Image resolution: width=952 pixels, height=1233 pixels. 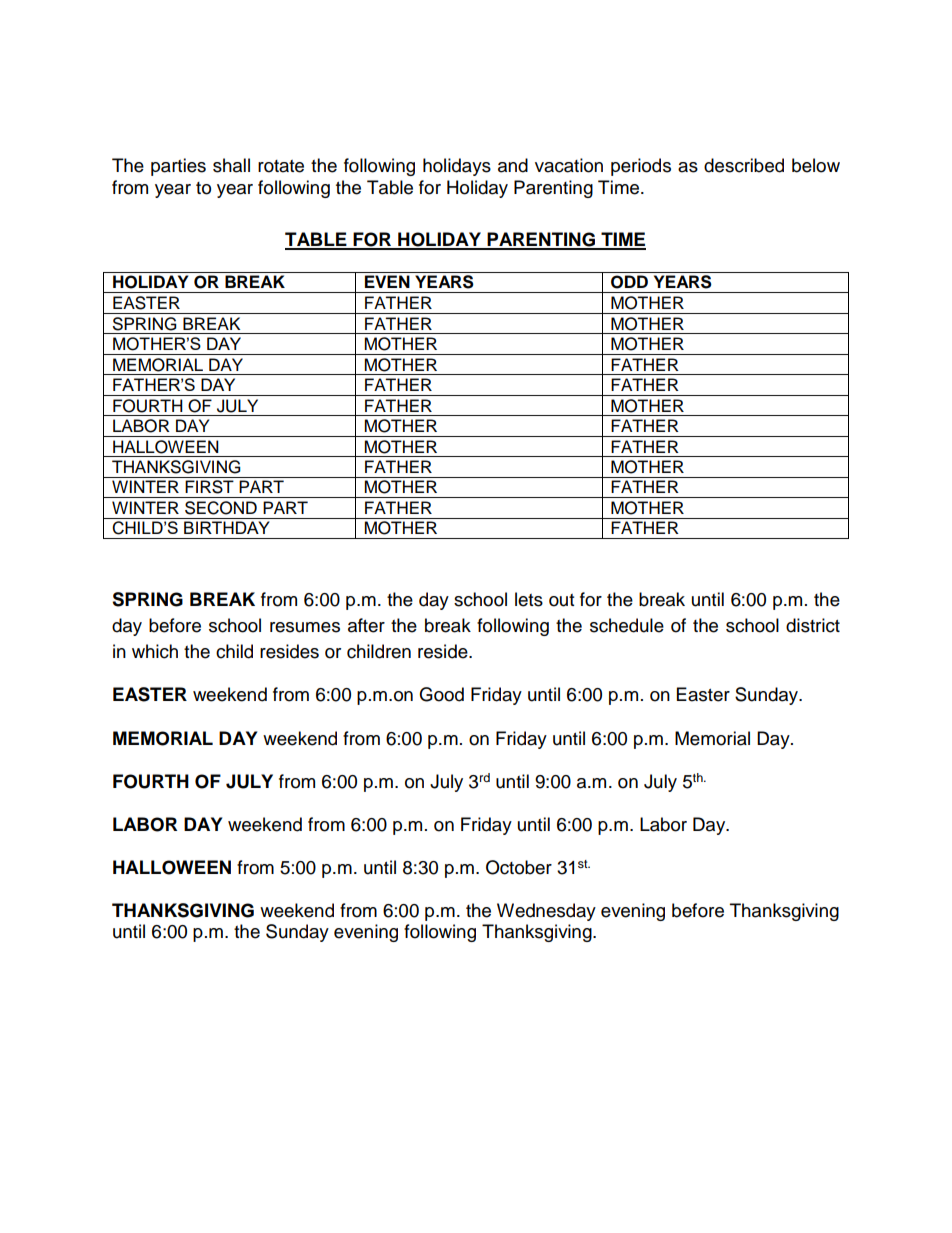 I want to click on shall, so click(x=231, y=165).
